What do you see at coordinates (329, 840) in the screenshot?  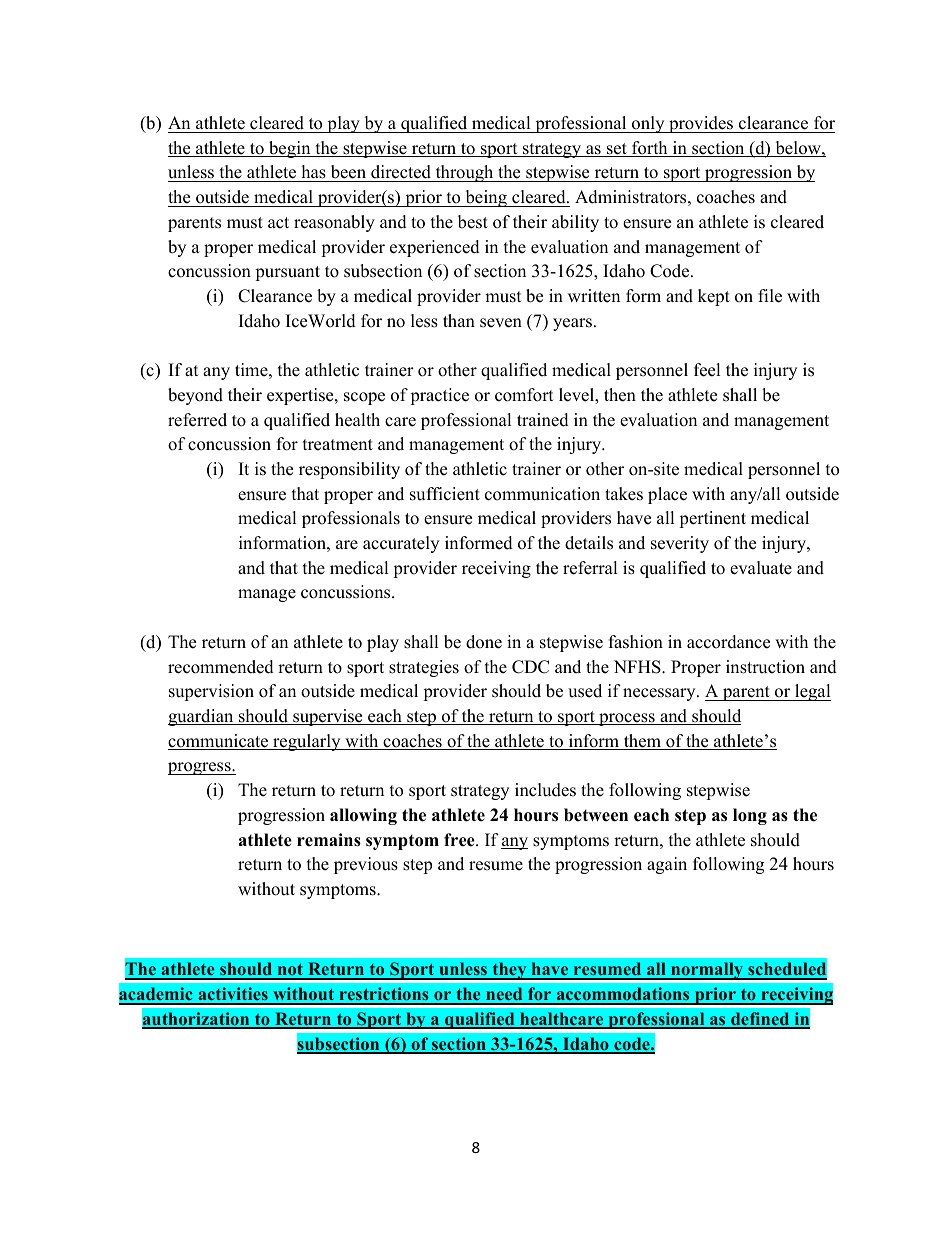 I see `remains` at bounding box center [329, 840].
